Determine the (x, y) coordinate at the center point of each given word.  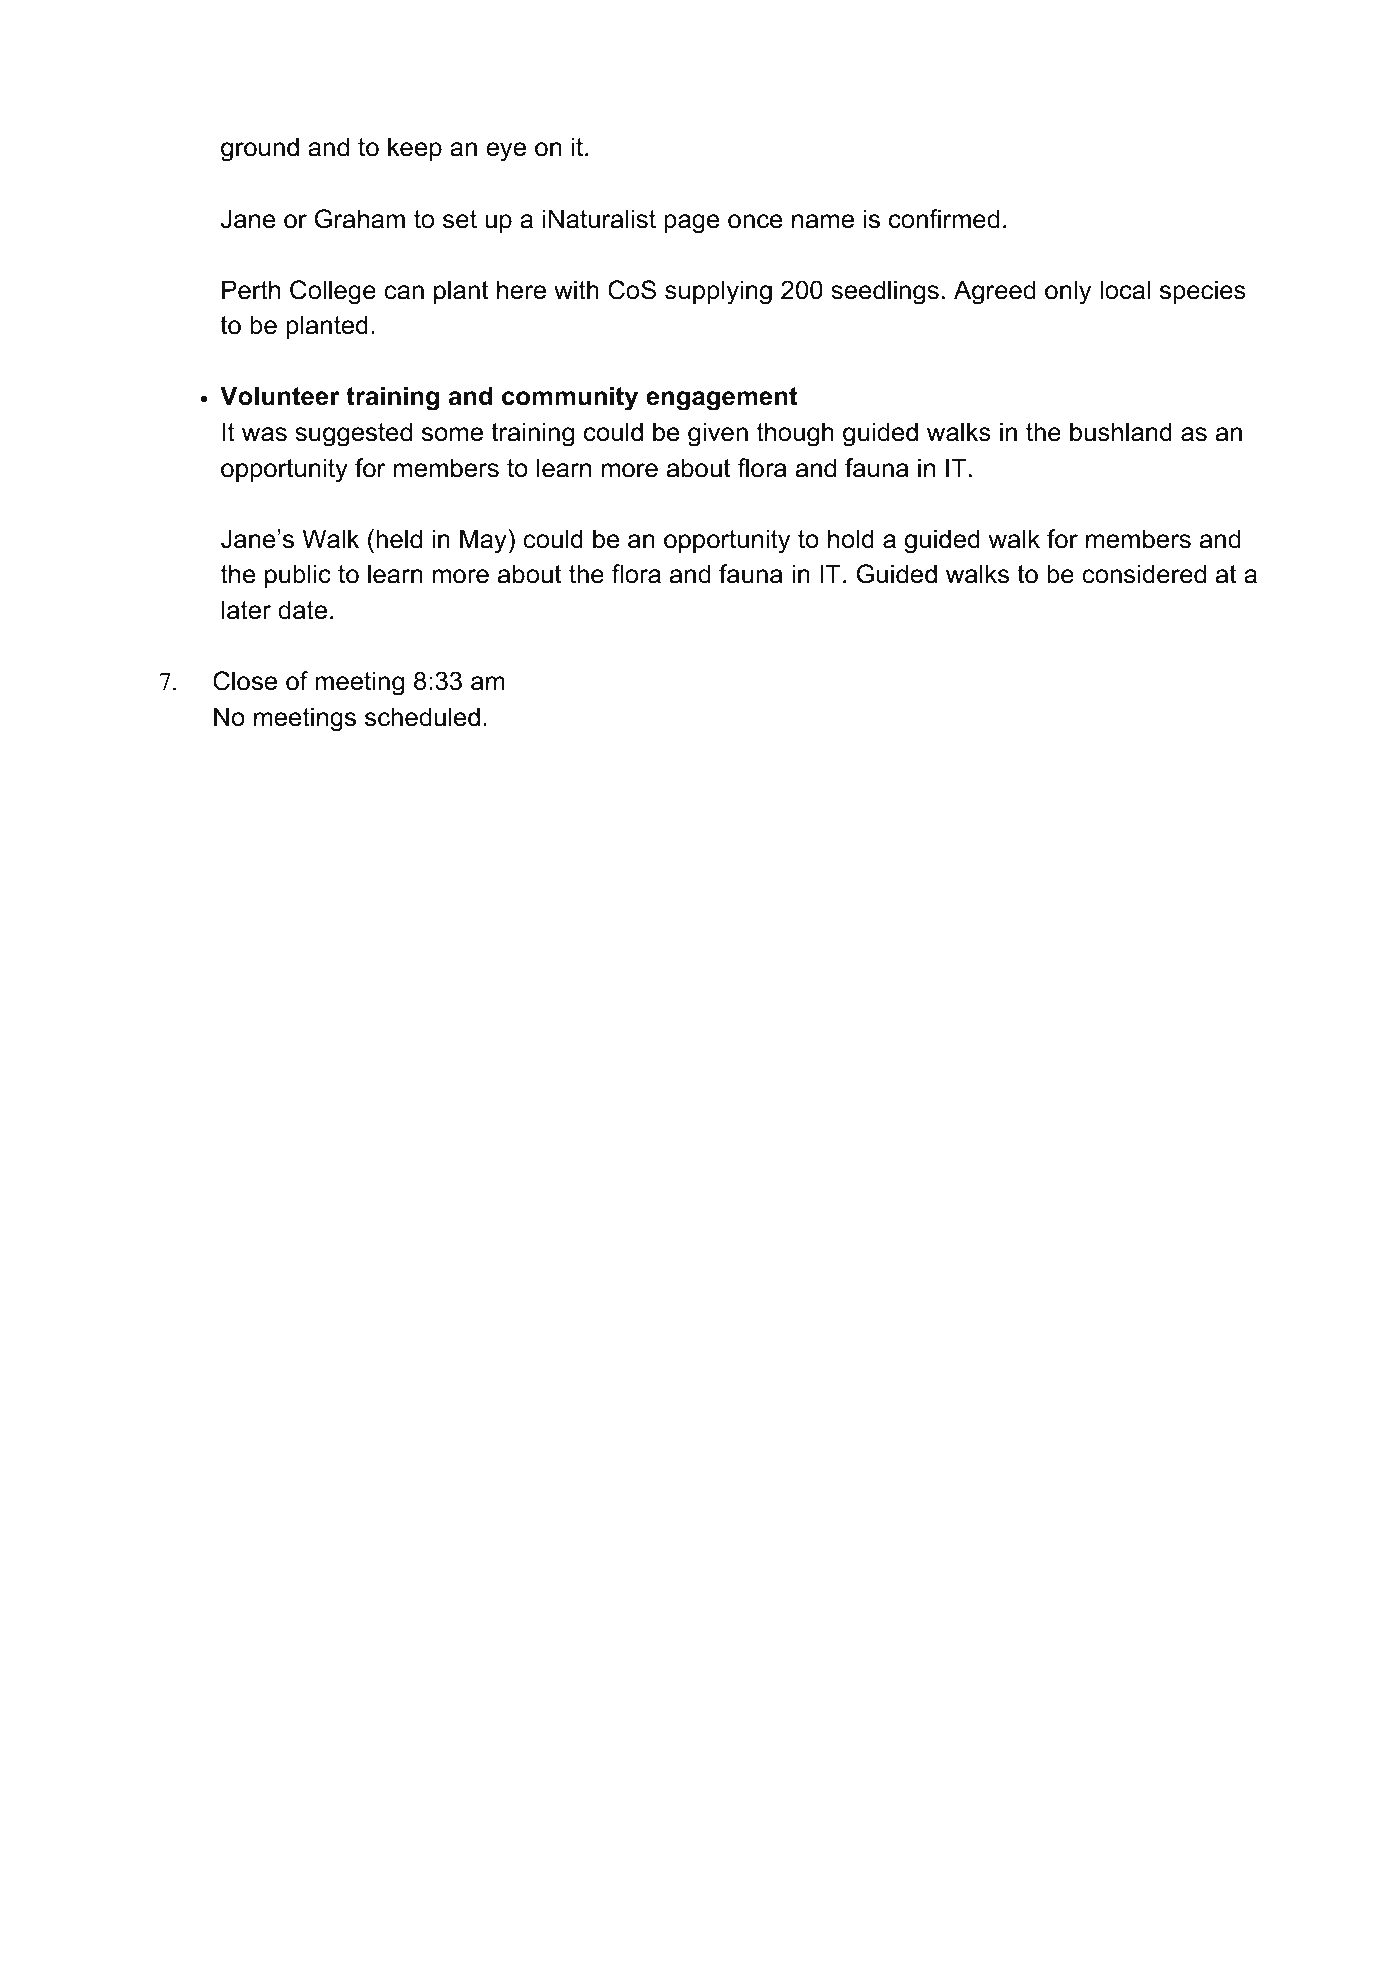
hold (851, 539)
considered (1144, 574)
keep (415, 149)
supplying (718, 292)
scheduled (422, 717)
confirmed (944, 219)
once (755, 221)
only (1068, 292)
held (399, 539)
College (333, 292)
